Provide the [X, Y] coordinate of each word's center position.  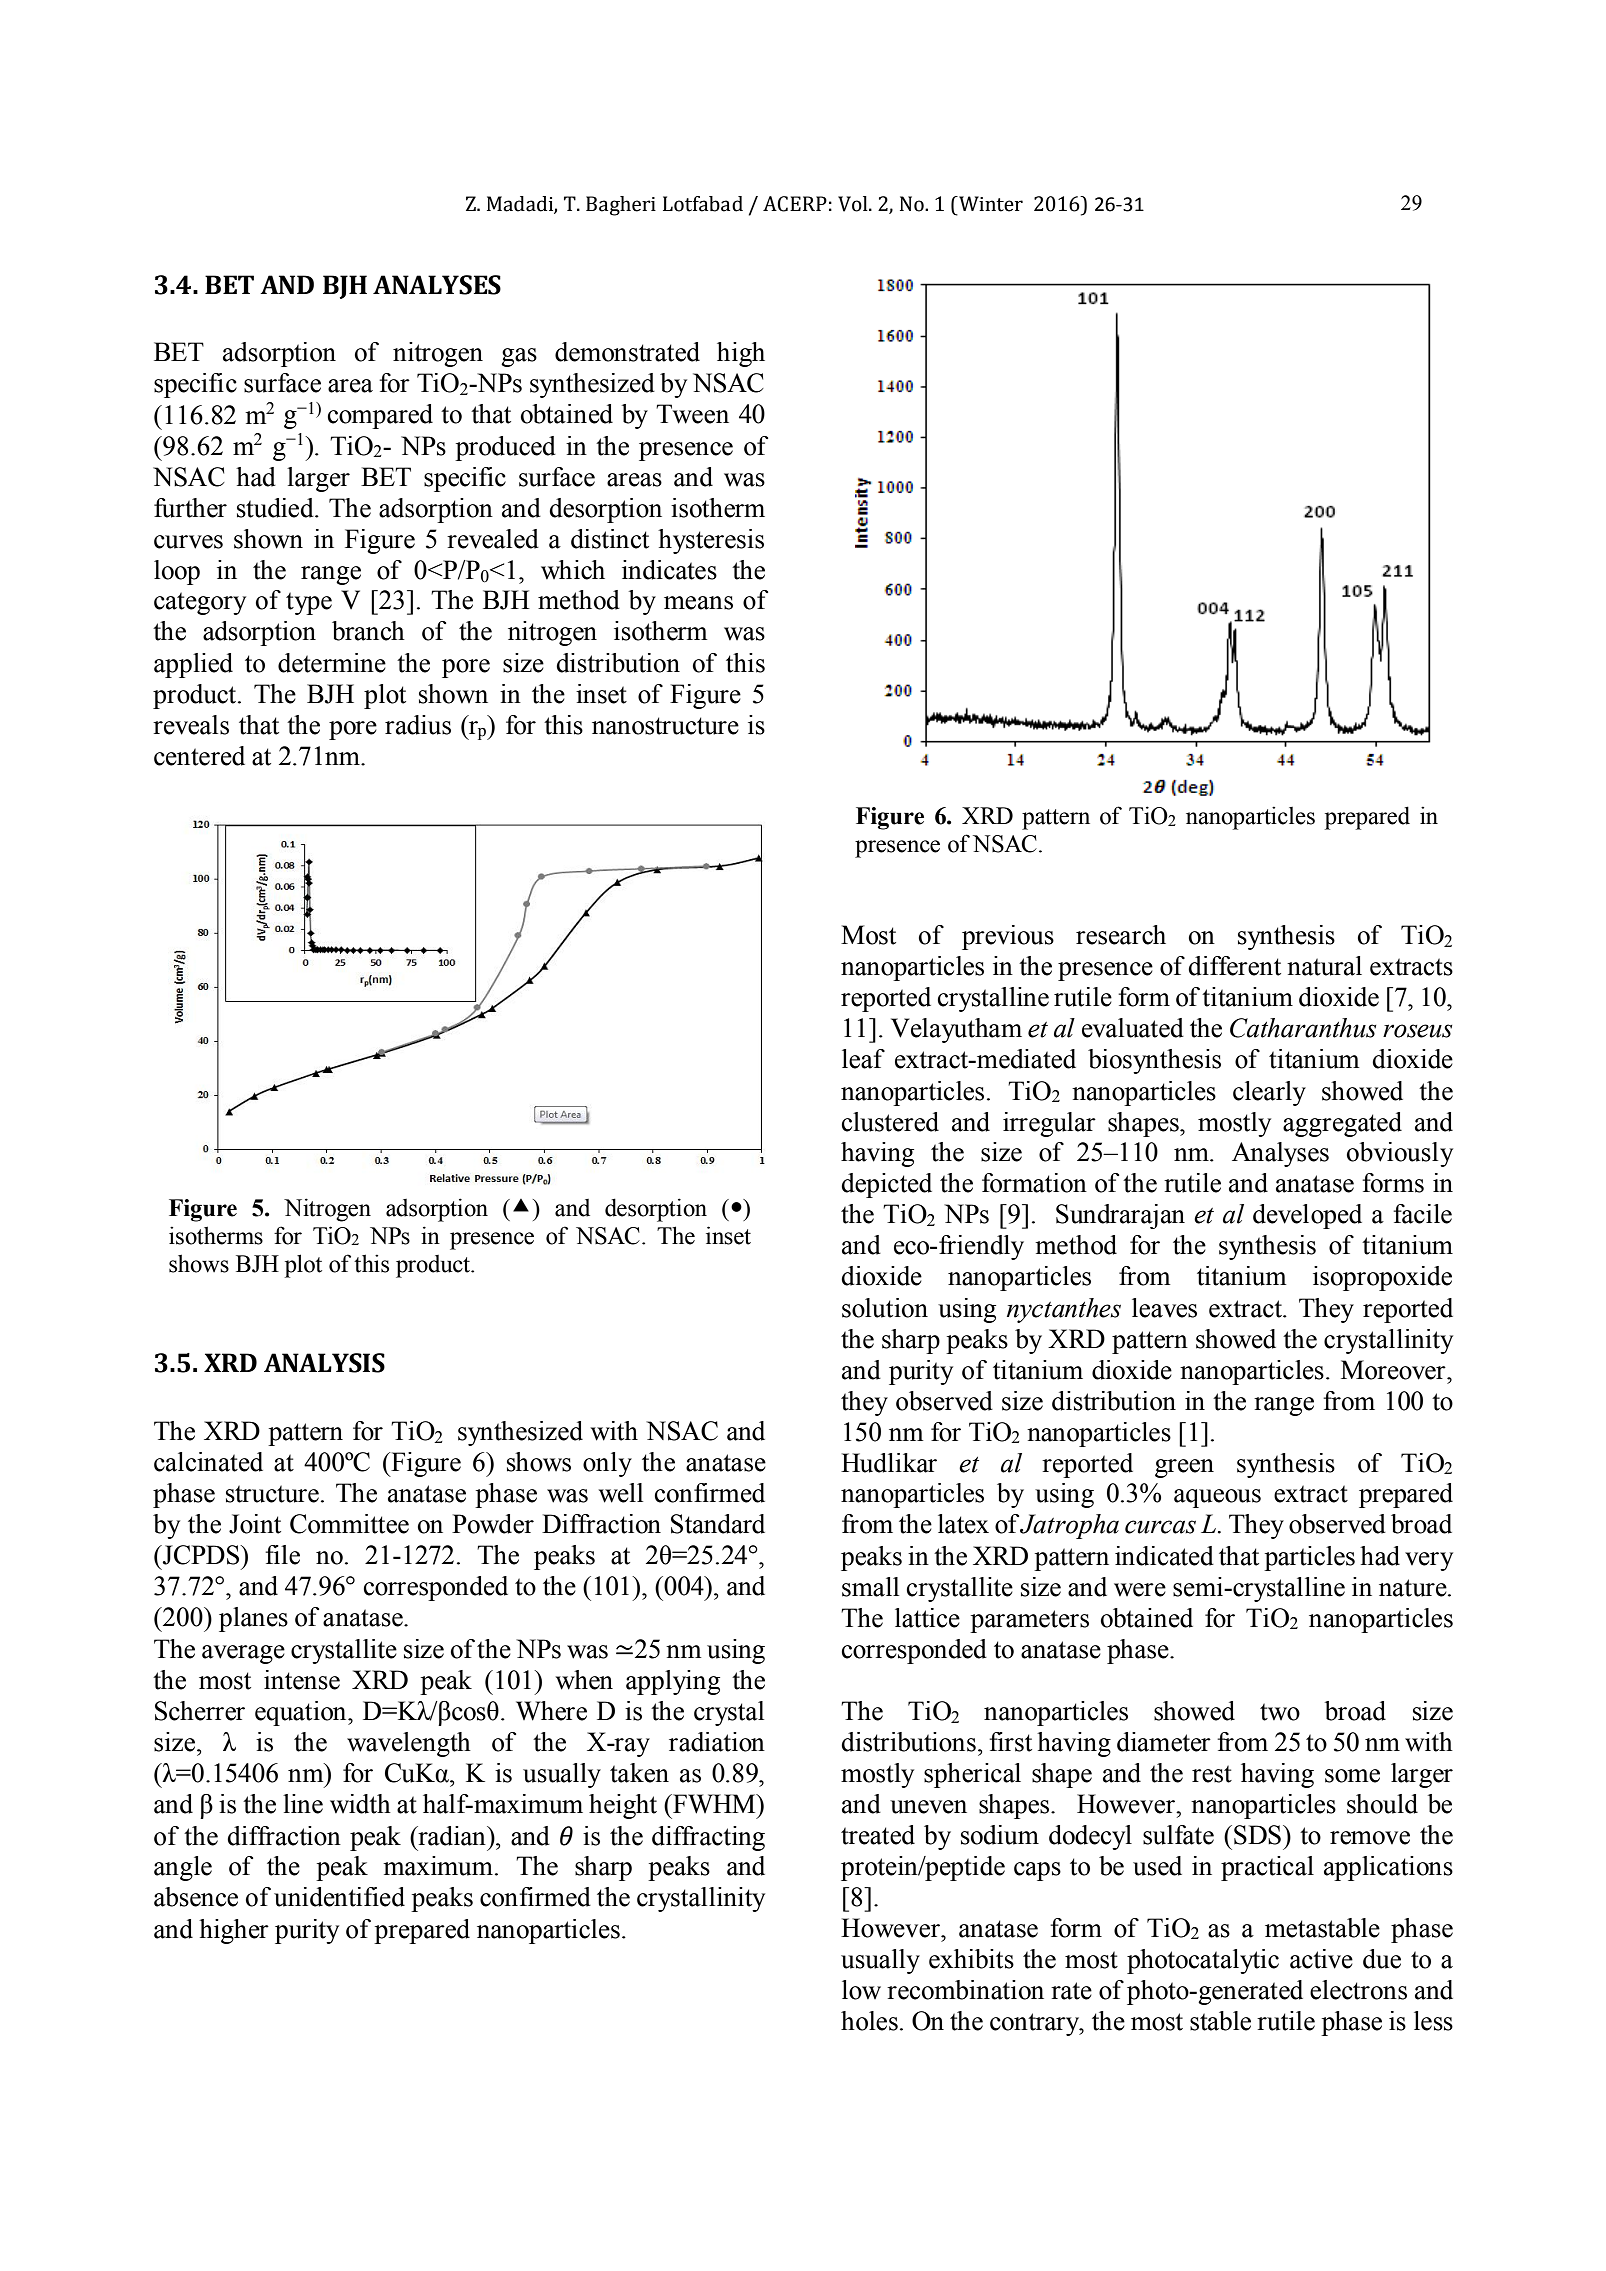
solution [885, 1308]
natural [1324, 966]
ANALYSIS [324, 1363]
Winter [990, 204]
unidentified [339, 1897]
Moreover [1394, 1370]
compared [380, 416]
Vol [854, 204]
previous [1008, 937]
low [861, 1990]
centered [199, 756]
